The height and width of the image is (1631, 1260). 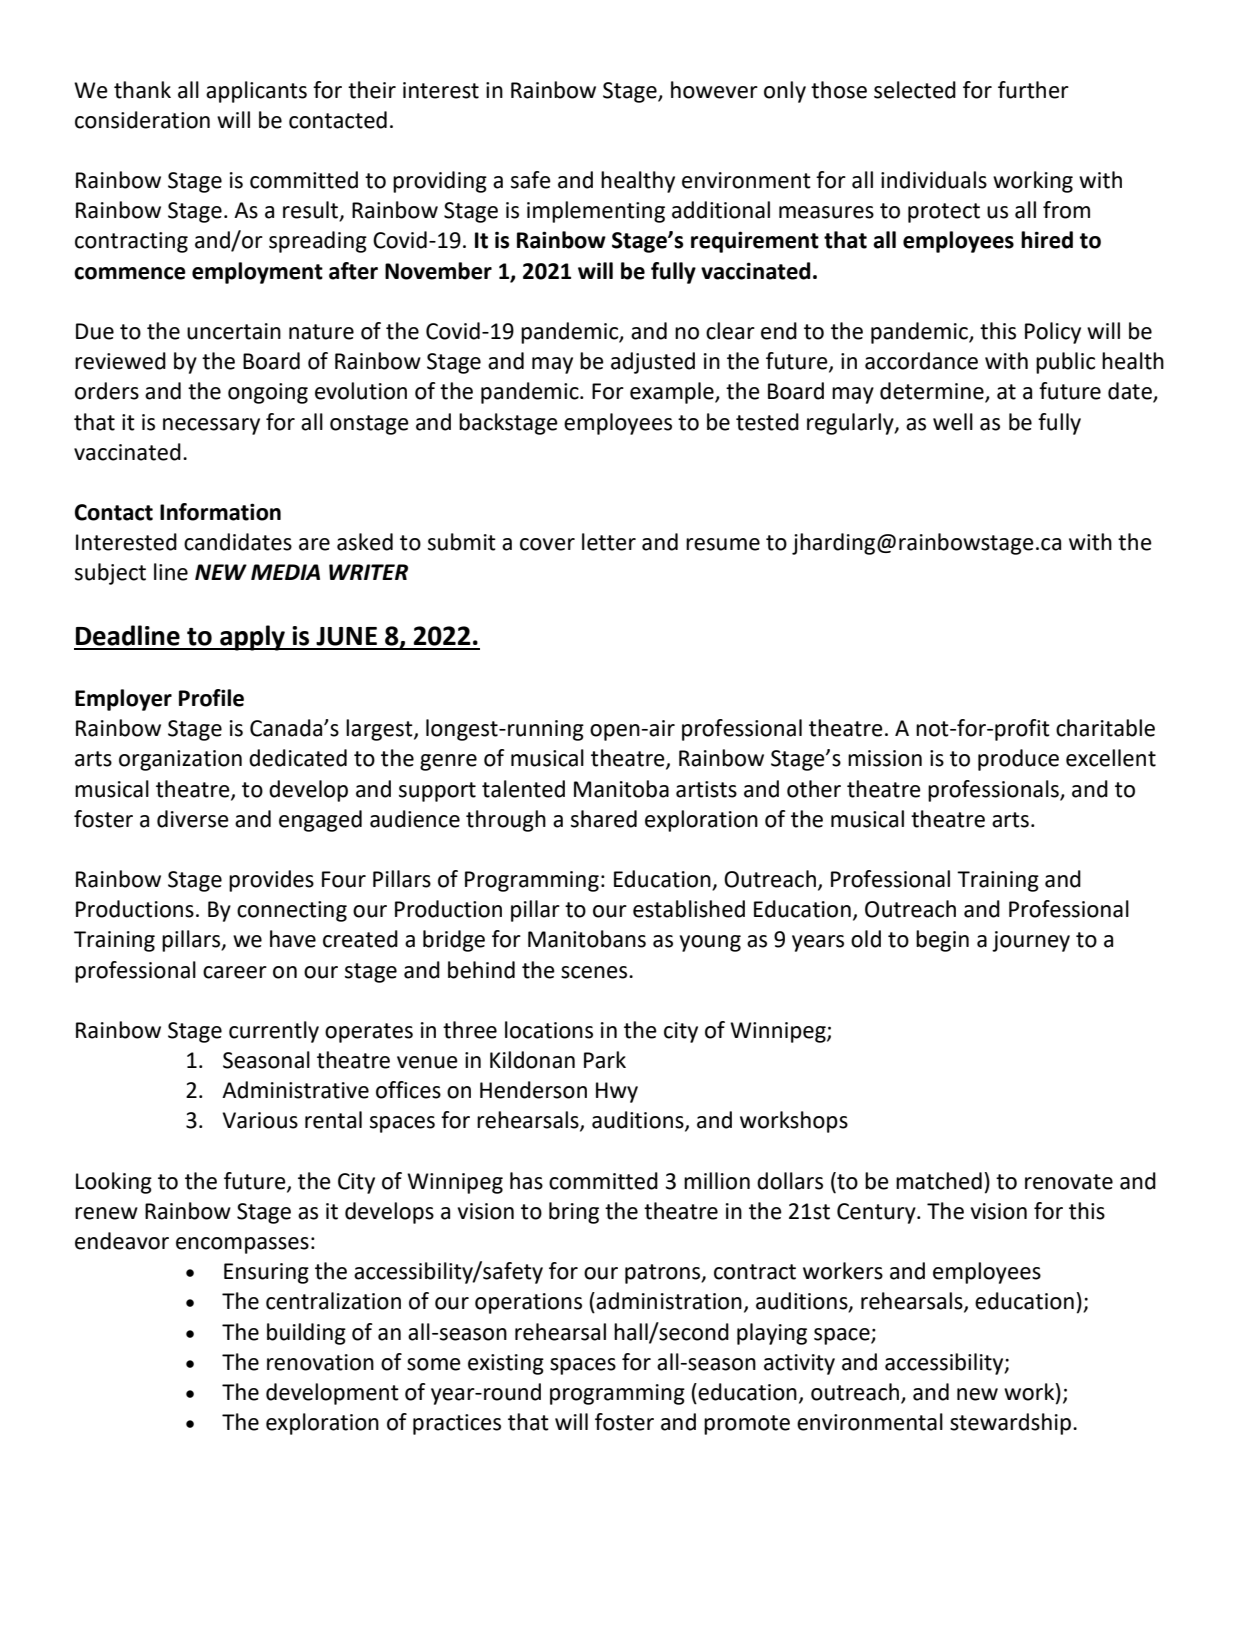 I want to click on produce, so click(x=1018, y=760).
